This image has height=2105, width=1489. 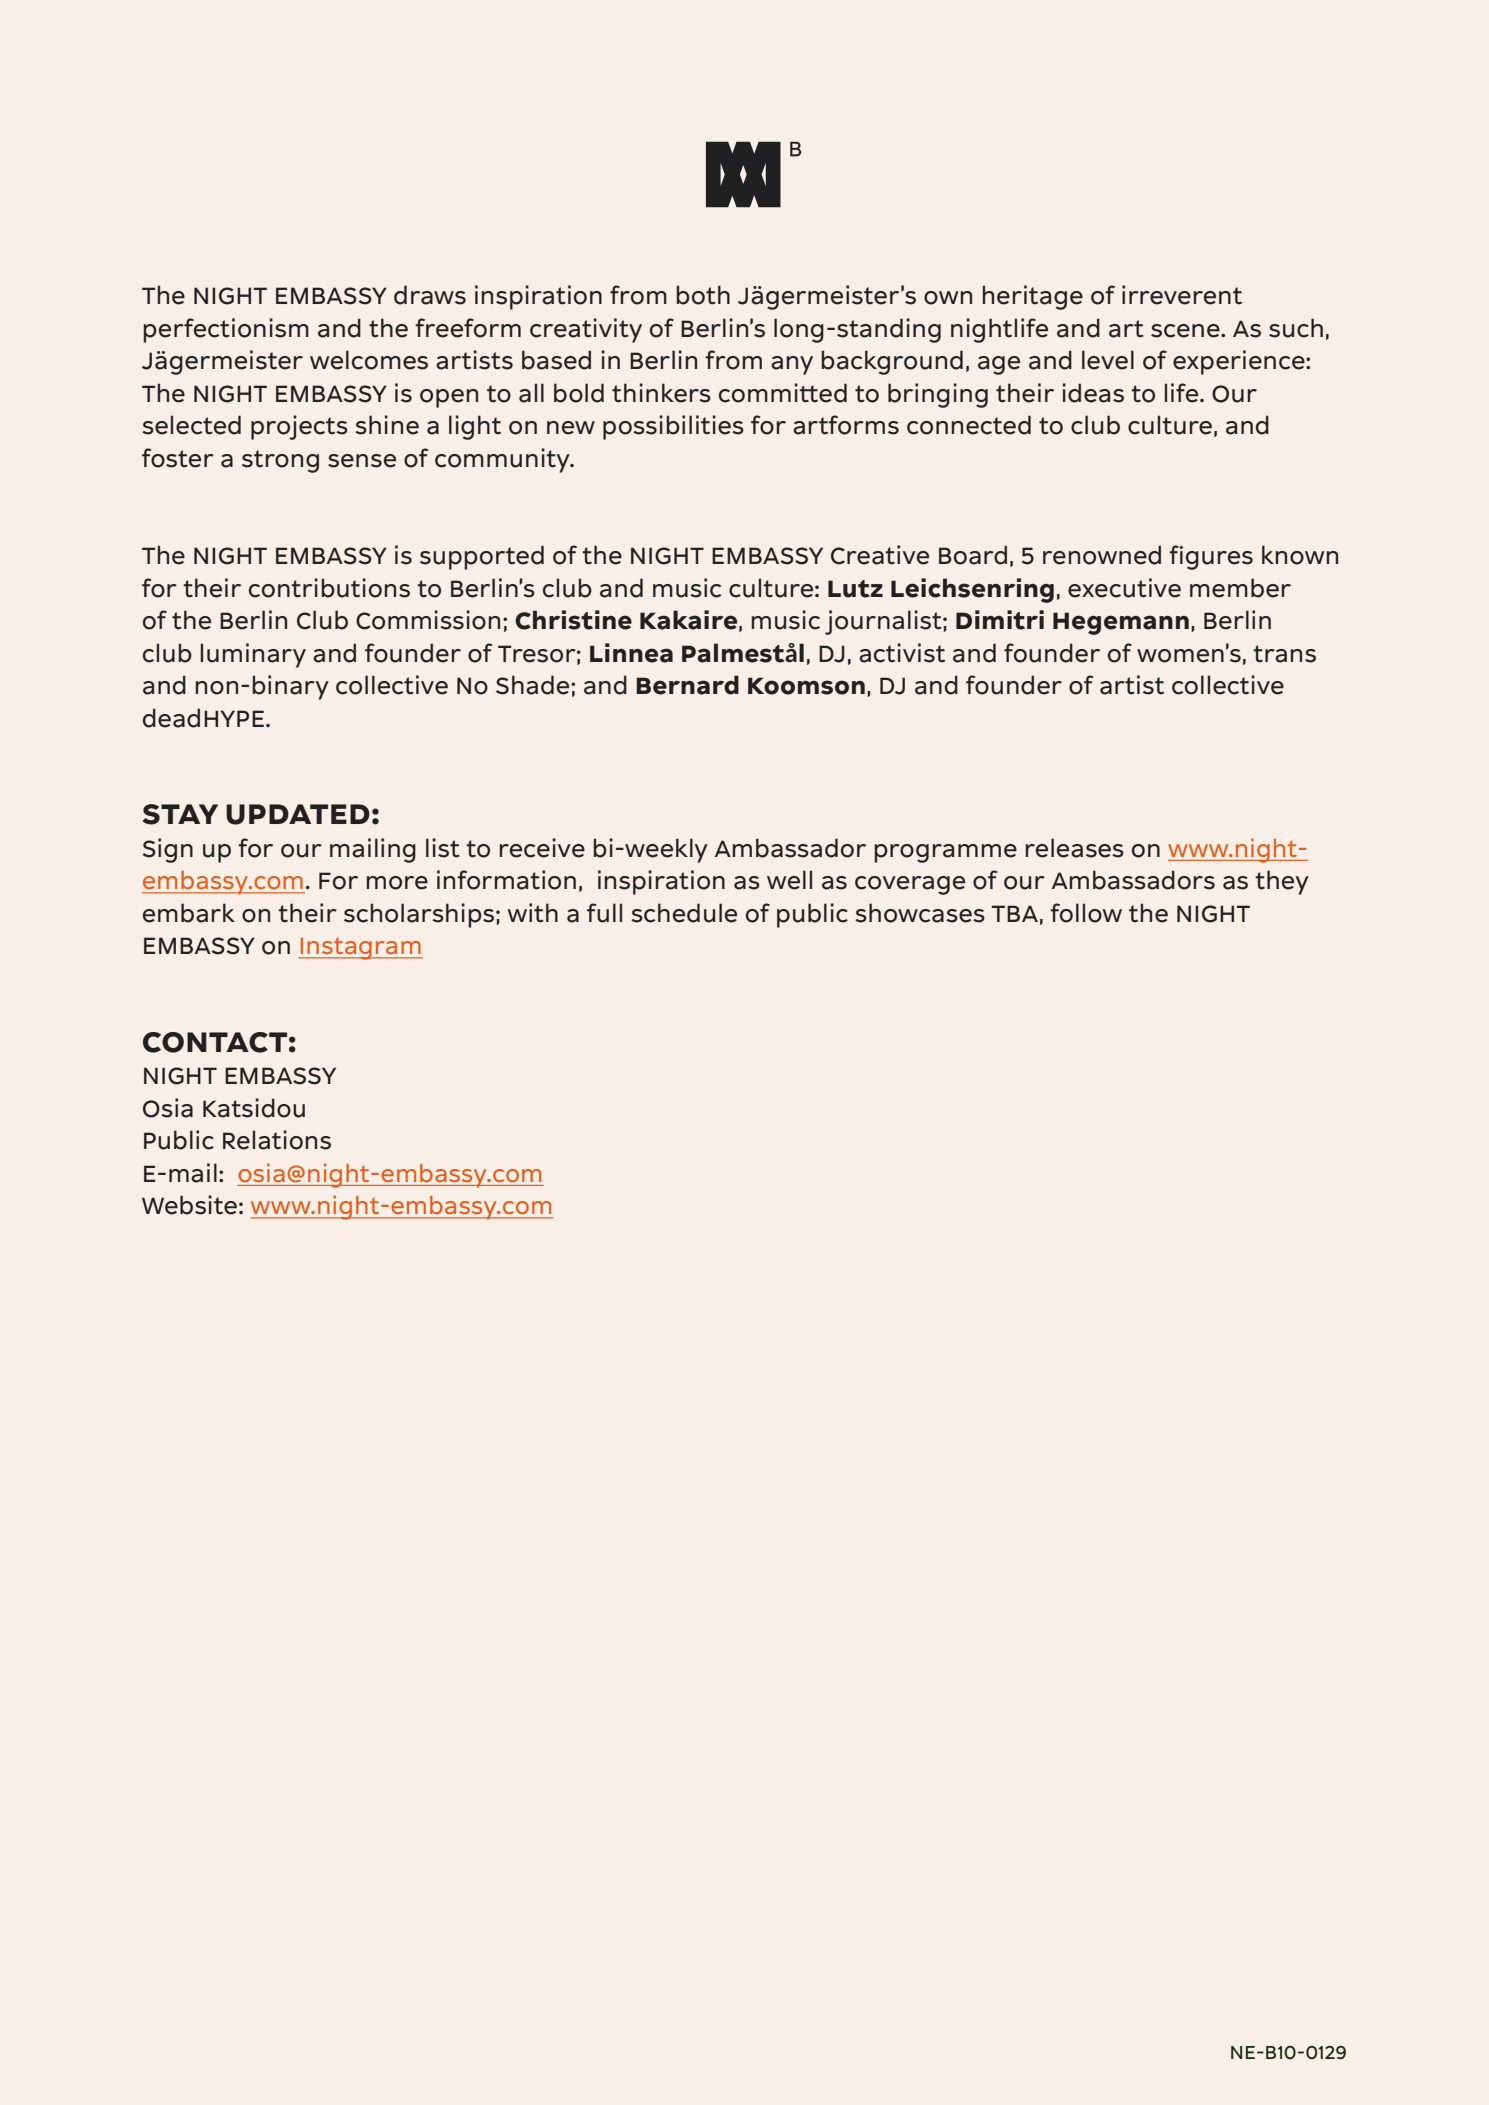 I want to click on follow, so click(x=1086, y=913).
